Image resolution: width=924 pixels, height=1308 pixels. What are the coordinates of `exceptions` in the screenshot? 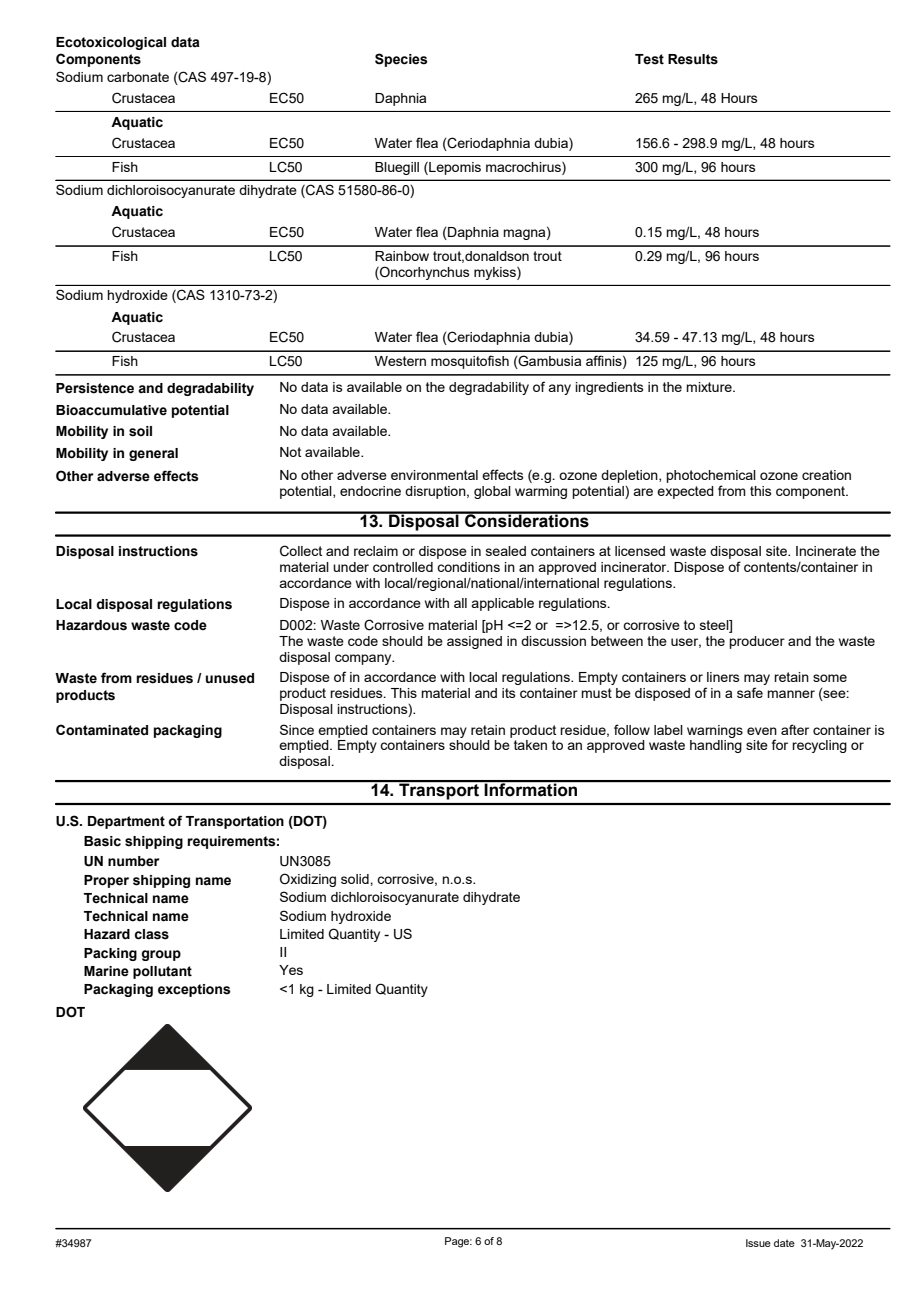 It's located at (194, 990).
